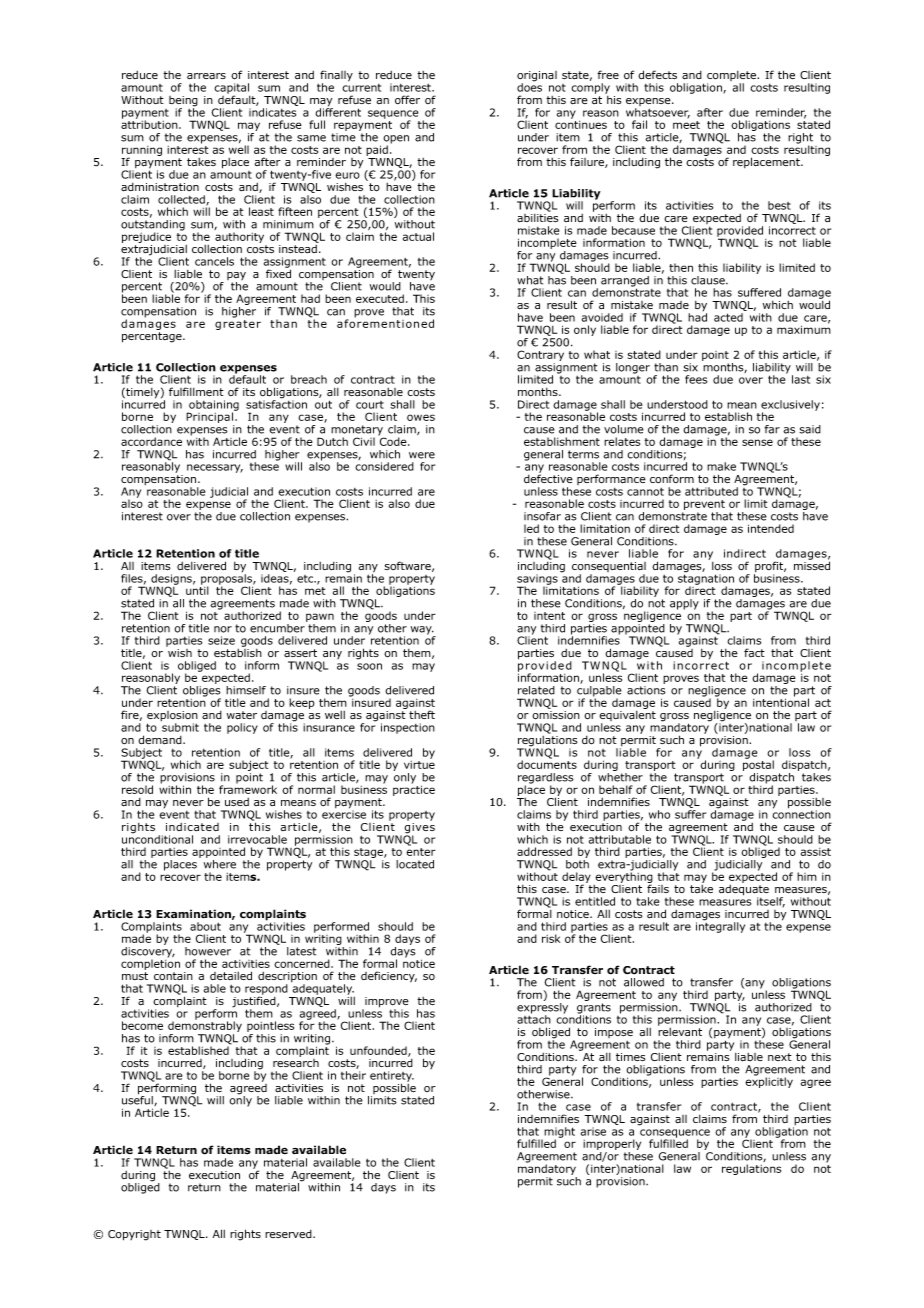 The width and height of the screenshot is (924, 1308). I want to click on does, so click(529, 86).
